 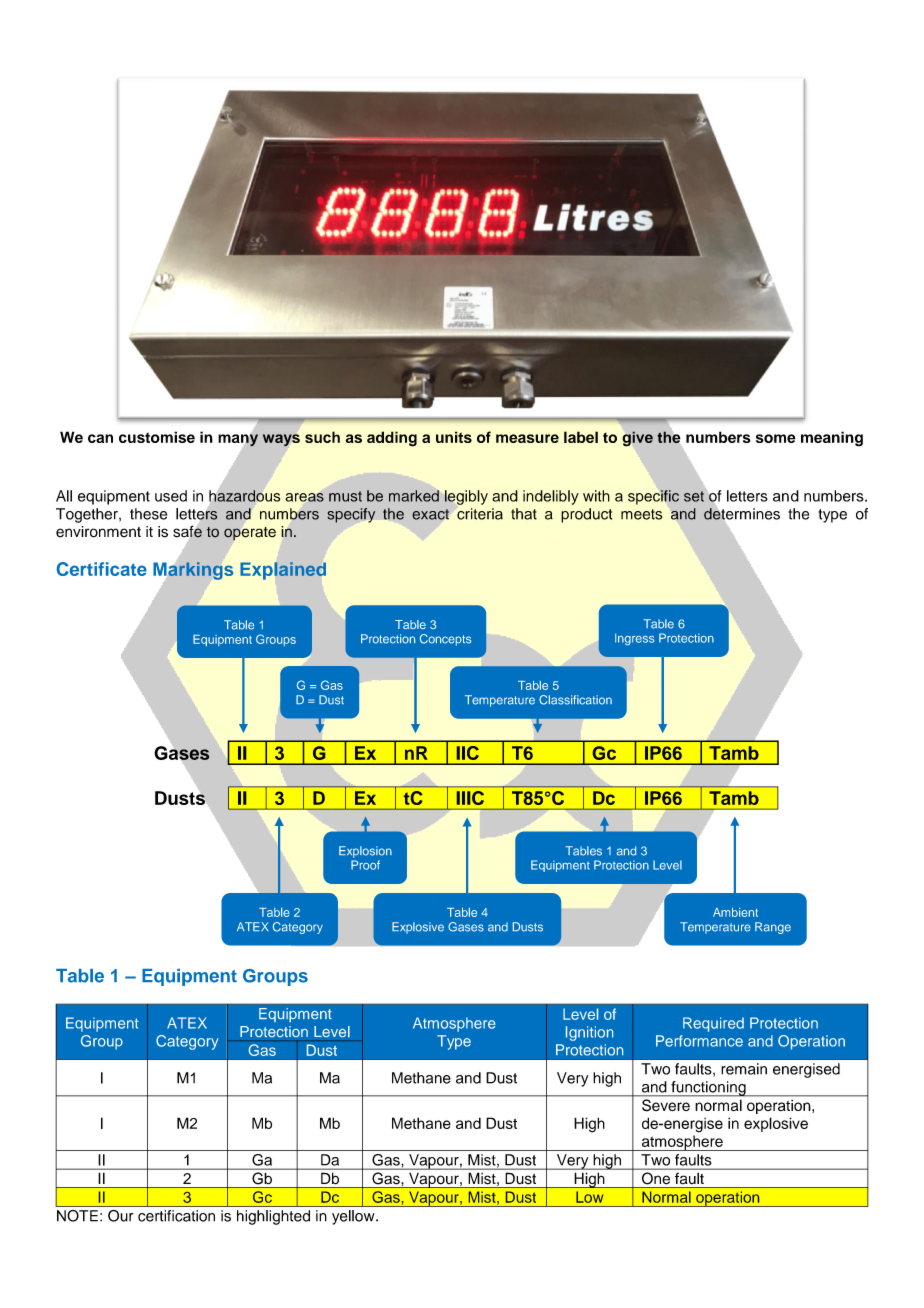 I want to click on Explosion, so click(x=365, y=852).
